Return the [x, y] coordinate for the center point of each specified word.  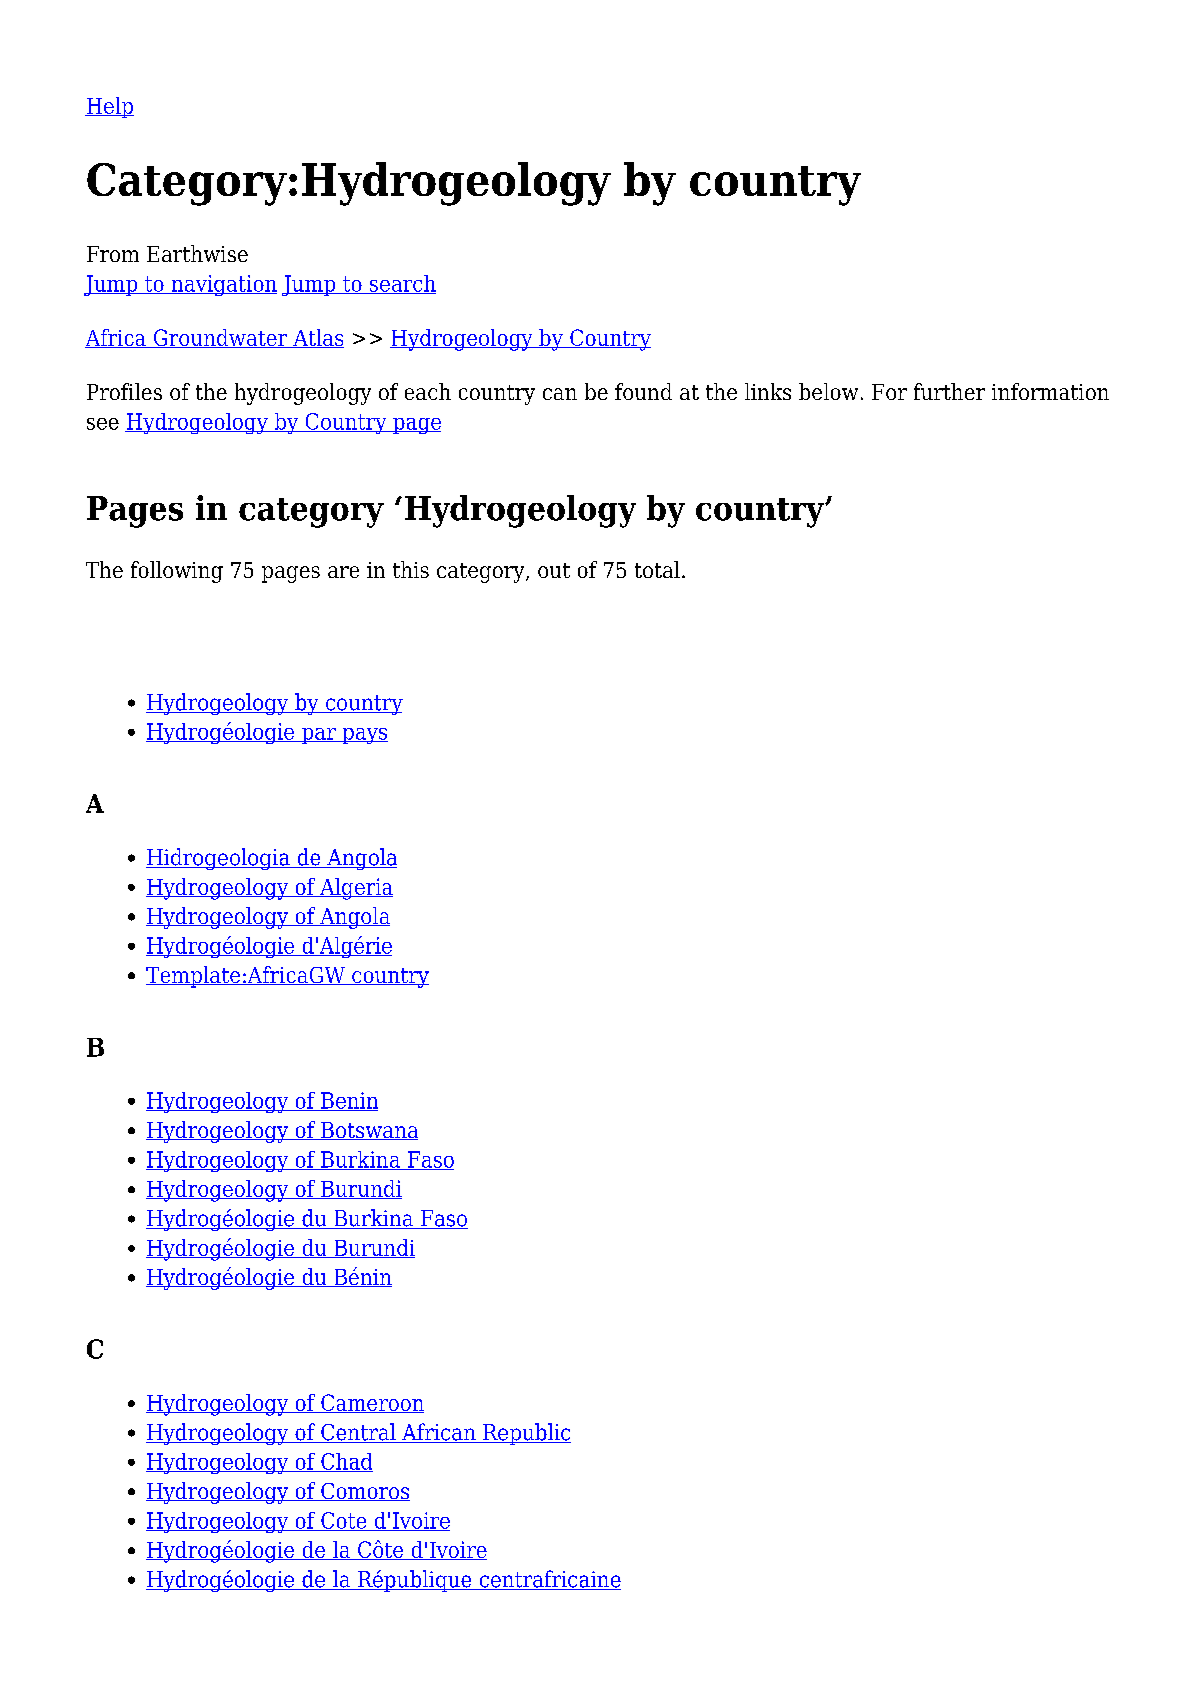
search [402, 284]
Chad [346, 1462]
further [949, 391]
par [319, 736]
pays [364, 736]
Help [109, 107]
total [657, 569]
